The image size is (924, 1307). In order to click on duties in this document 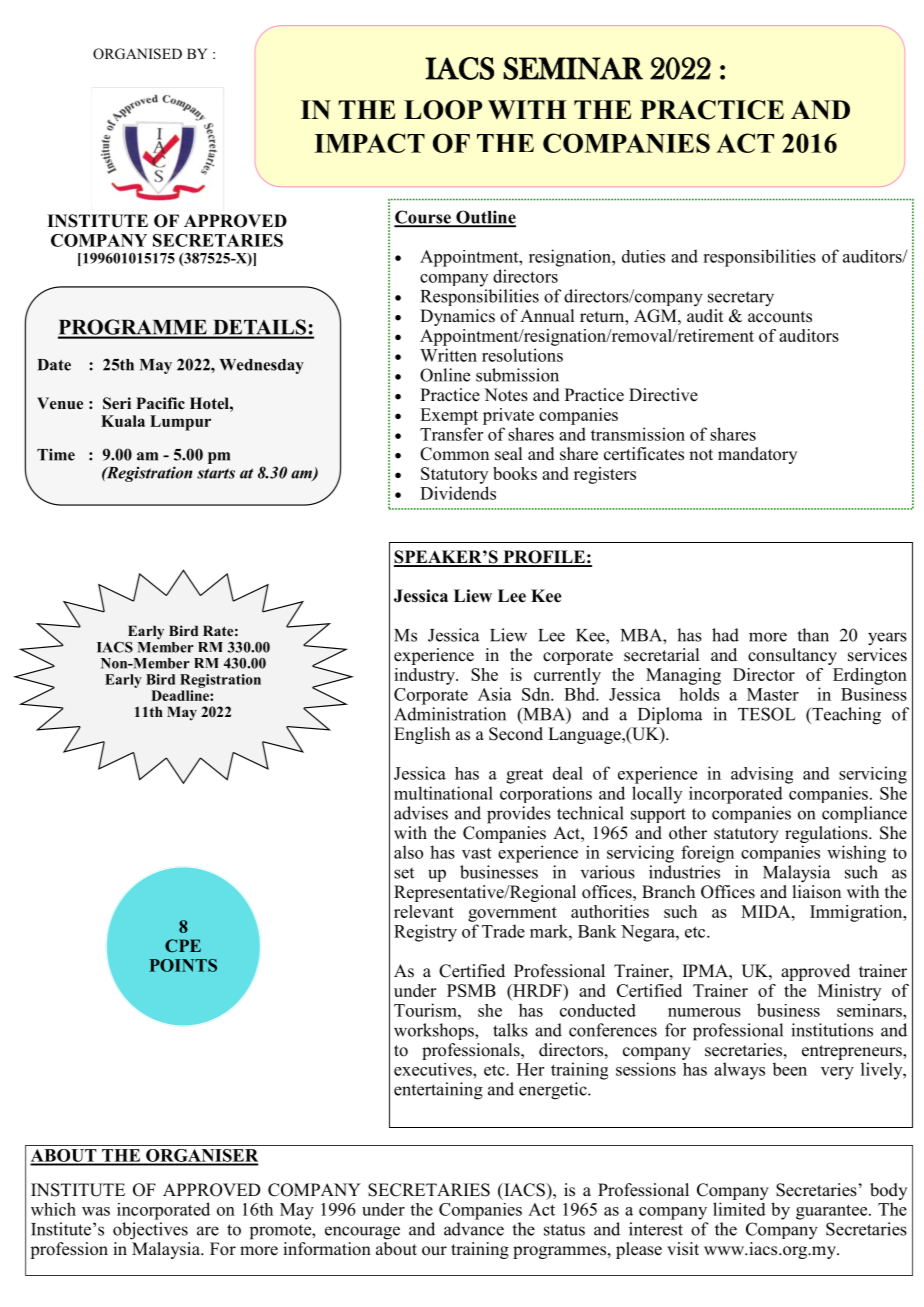, I will do `click(643, 256)`.
